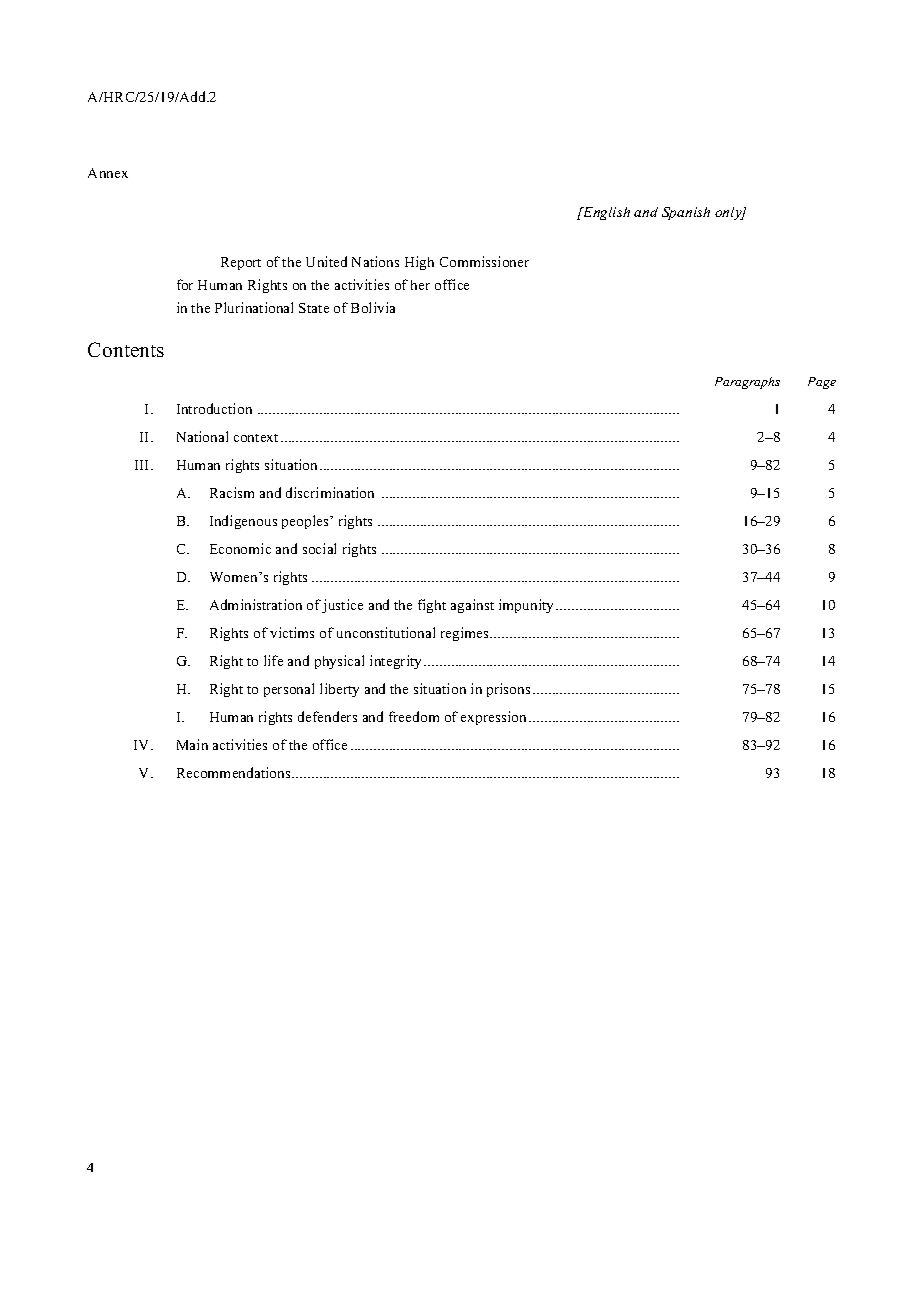 The image size is (924, 1308). What do you see at coordinates (605, 213) in the image?
I see `English` at bounding box center [605, 213].
